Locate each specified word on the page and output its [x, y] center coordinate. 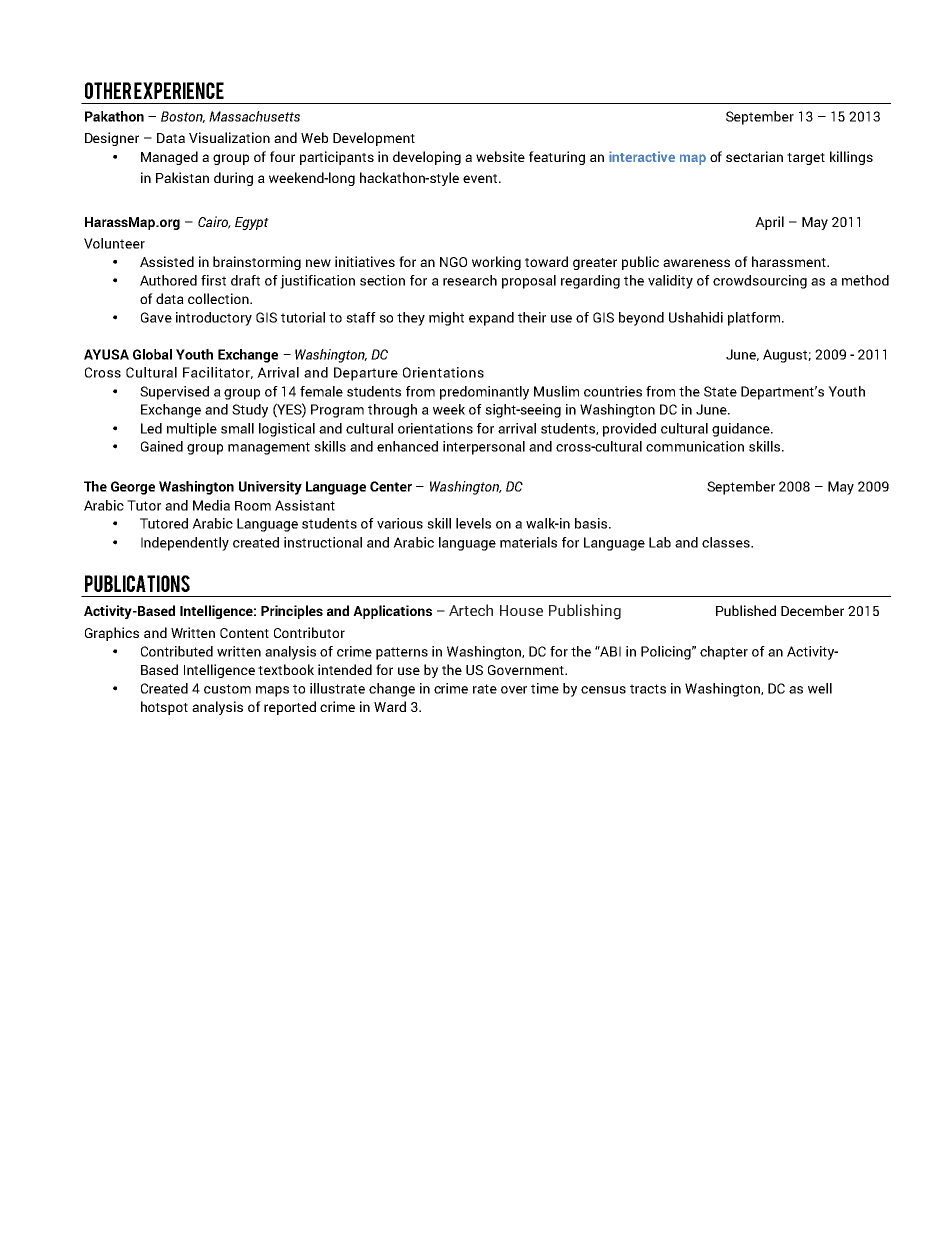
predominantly [484, 393]
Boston [183, 117]
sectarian [754, 156]
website [500, 156]
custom [227, 689]
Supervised [174, 393]
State [720, 391]
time [545, 688]
